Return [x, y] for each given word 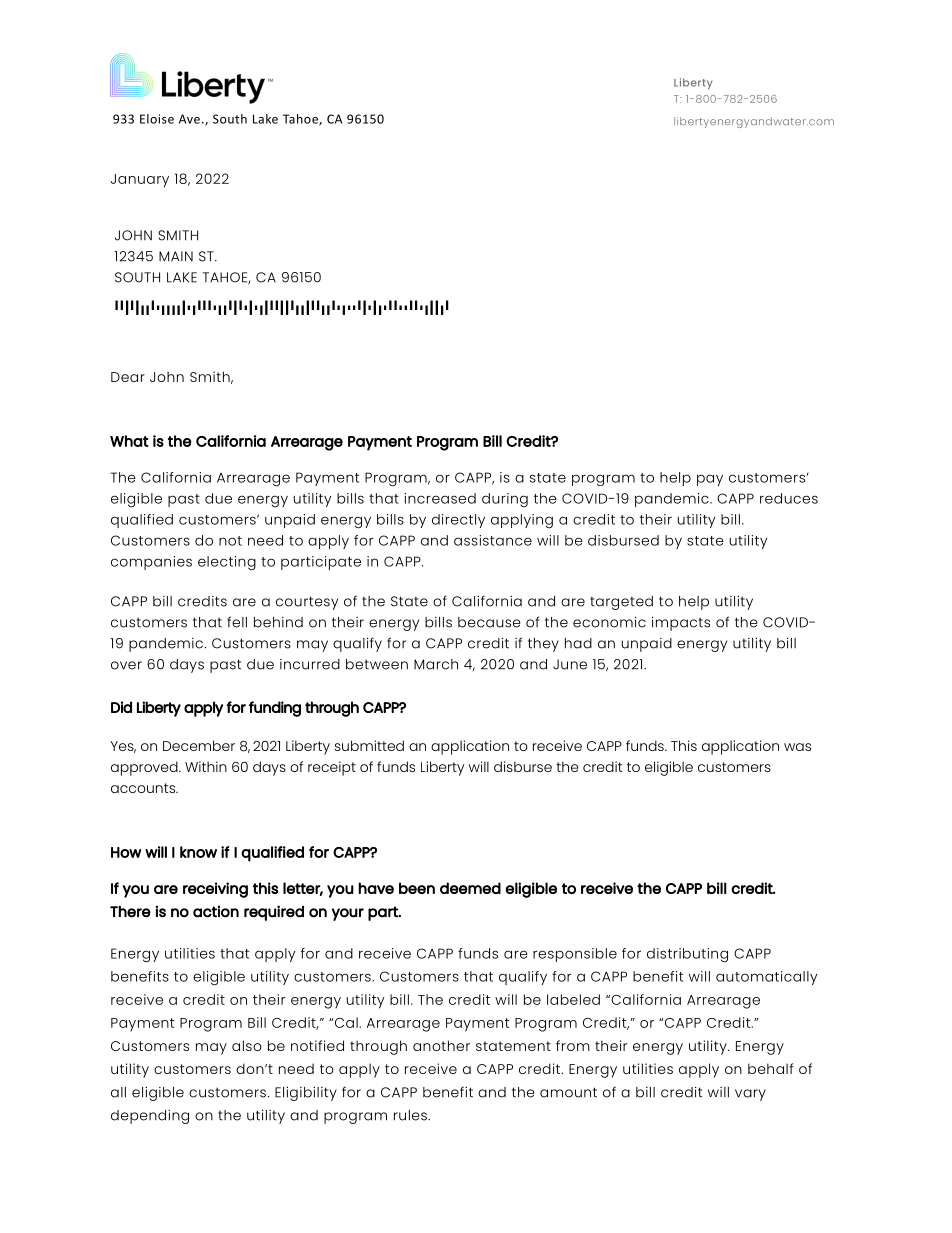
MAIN [176, 256]
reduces [789, 498]
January [140, 181]
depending [150, 1117]
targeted [621, 603]
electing [227, 563]
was [797, 747]
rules [411, 1115]
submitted [369, 745]
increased [440, 498]
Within [206, 766]
